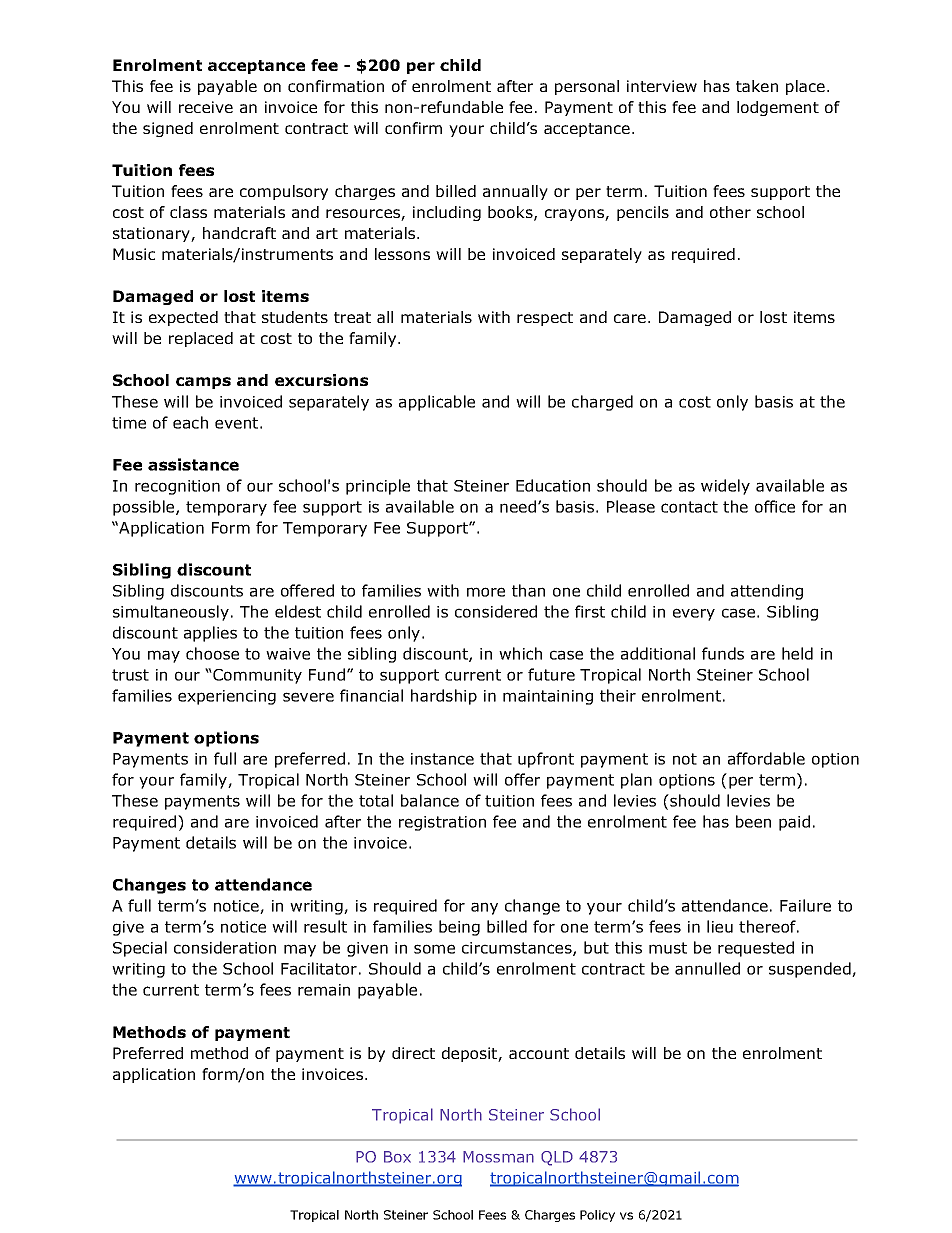 This document has height=1233, width=952. What do you see at coordinates (212, 653) in the document?
I see `choose` at bounding box center [212, 653].
